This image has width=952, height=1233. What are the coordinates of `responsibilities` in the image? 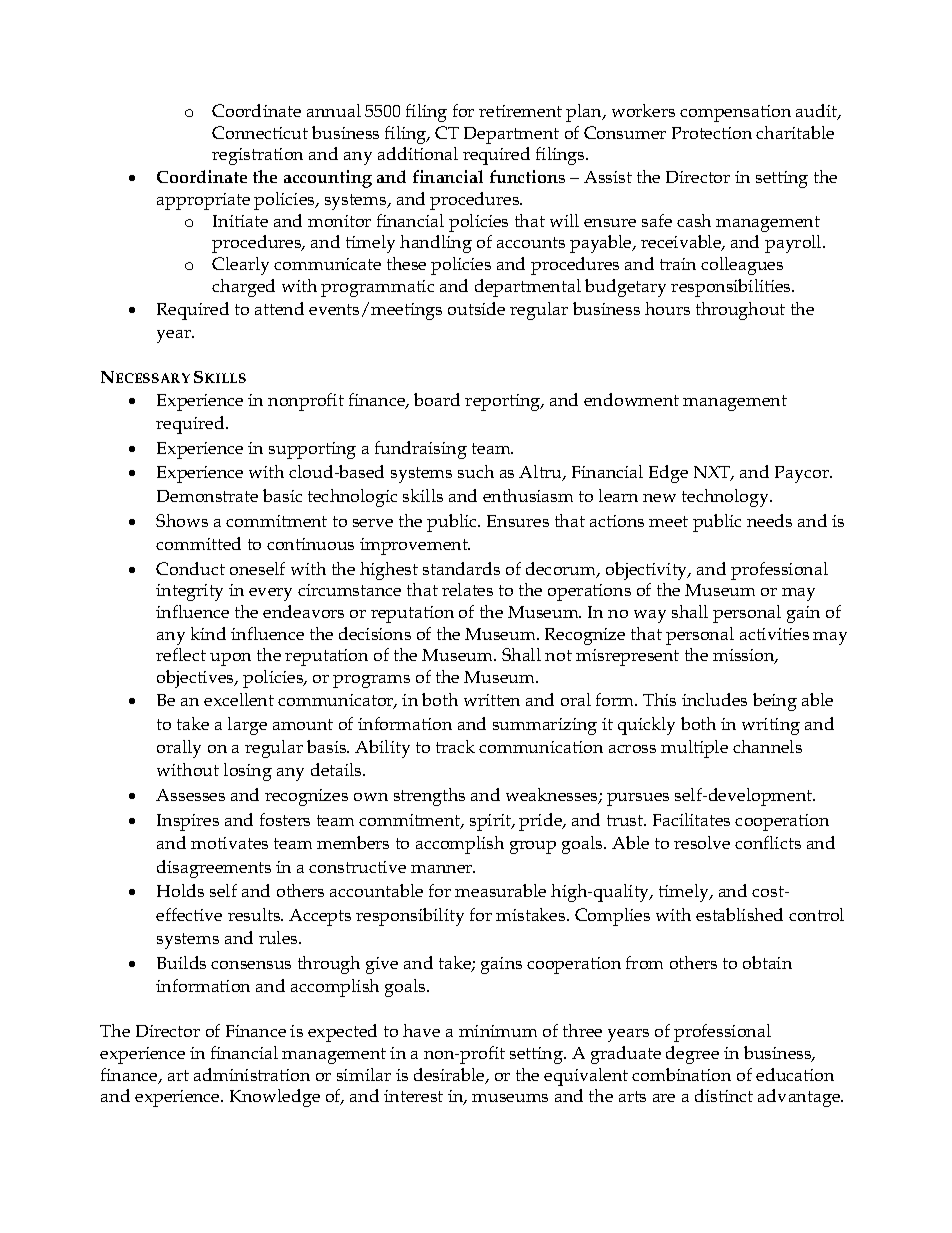 It's located at (732, 288).
